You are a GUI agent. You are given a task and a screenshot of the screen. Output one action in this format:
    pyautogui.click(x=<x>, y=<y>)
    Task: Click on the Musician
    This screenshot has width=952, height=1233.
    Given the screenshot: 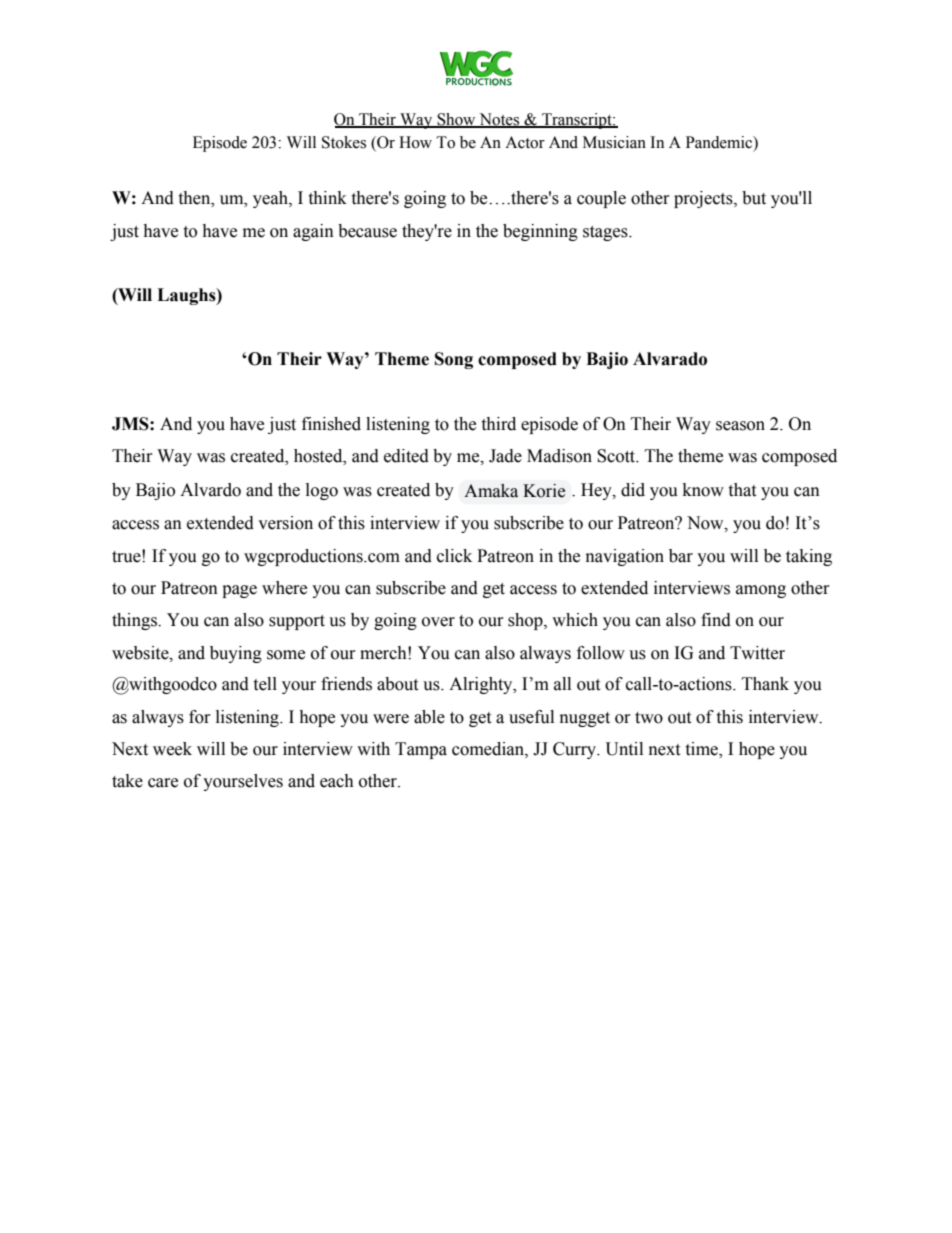 What is the action you would take?
    pyautogui.click(x=614, y=142)
